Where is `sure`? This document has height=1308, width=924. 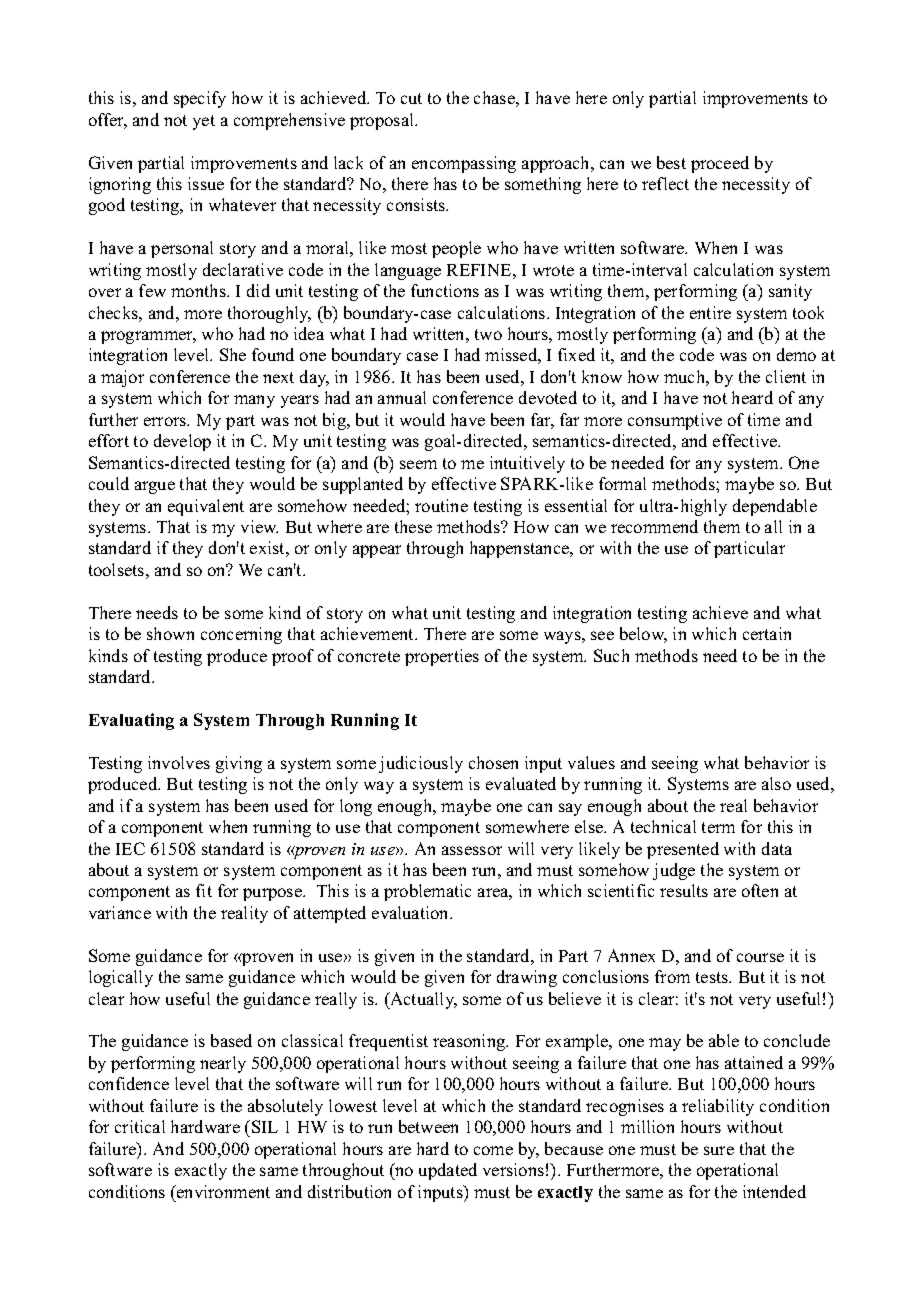 sure is located at coordinates (719, 1150).
